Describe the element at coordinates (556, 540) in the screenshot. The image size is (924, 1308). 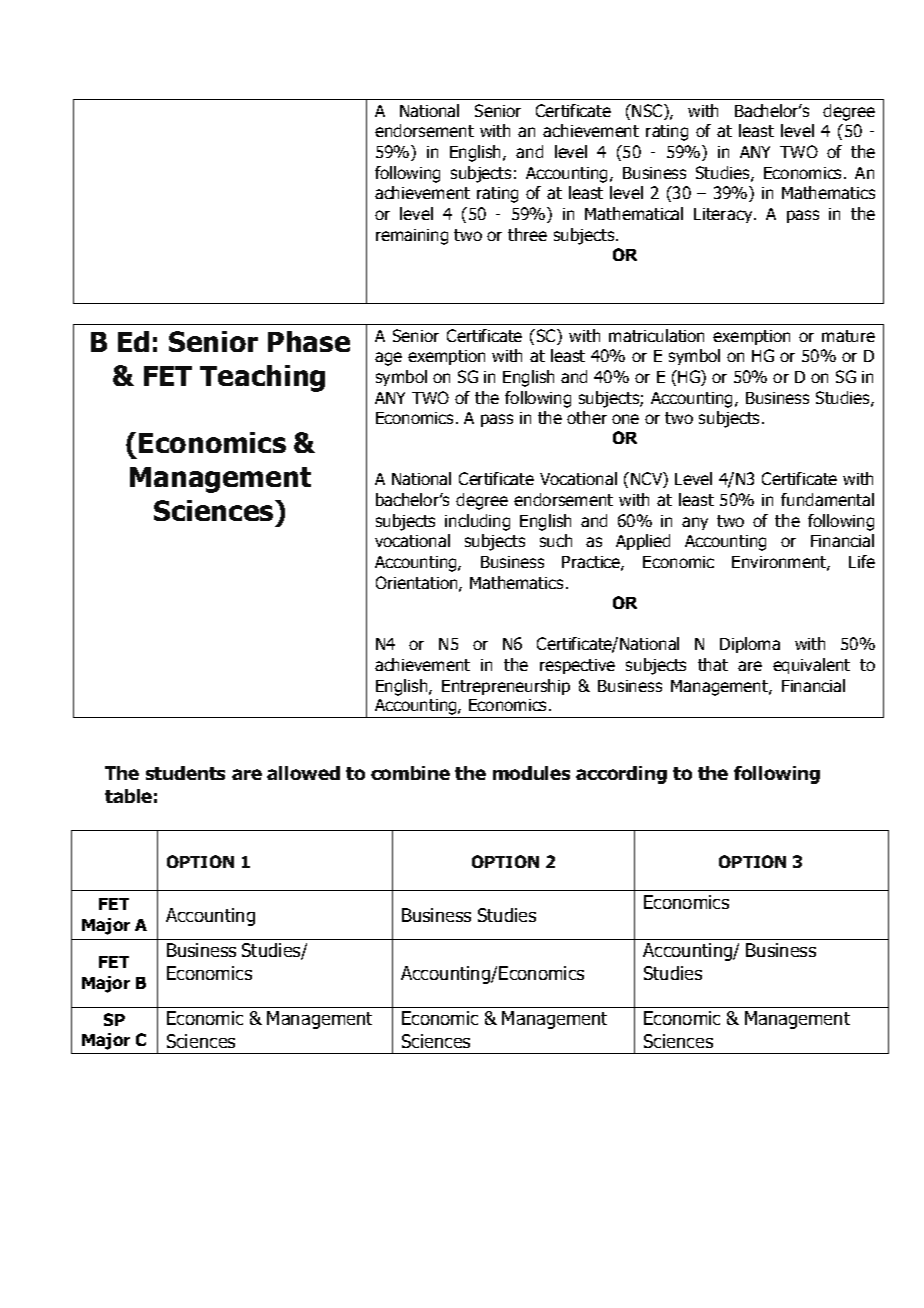
I see `such` at that location.
